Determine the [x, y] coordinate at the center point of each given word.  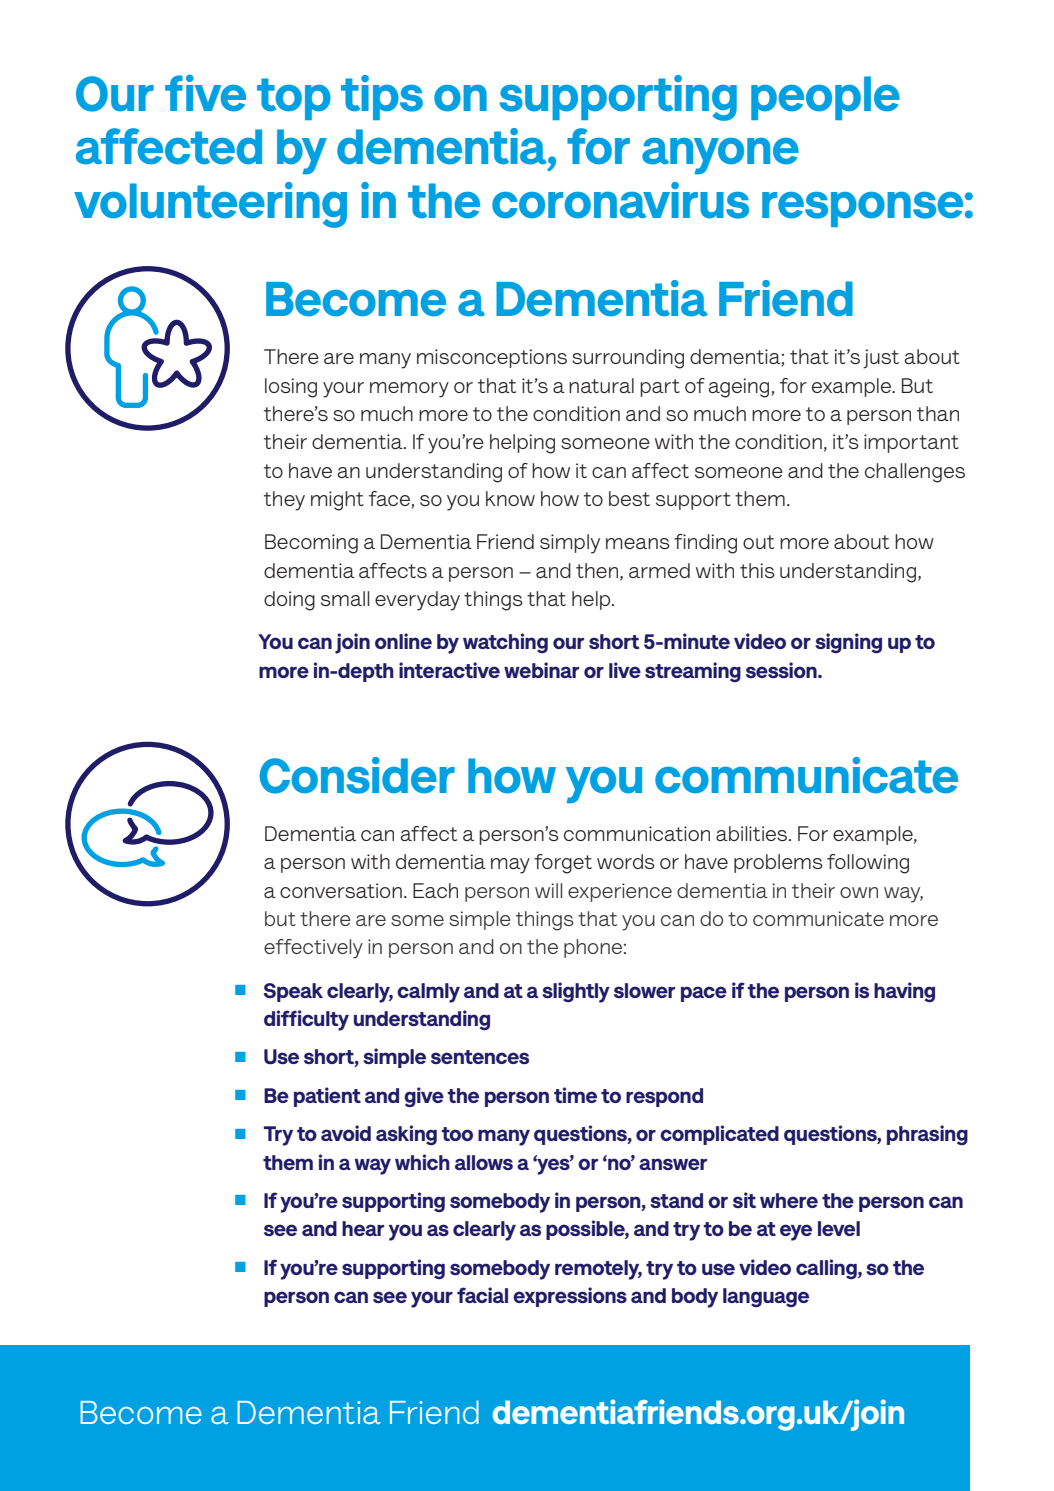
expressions [570, 1297]
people [825, 98]
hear [363, 1228]
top [294, 99]
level [839, 1228]
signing [848, 643]
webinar [541, 670]
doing [289, 601]
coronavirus [620, 200]
